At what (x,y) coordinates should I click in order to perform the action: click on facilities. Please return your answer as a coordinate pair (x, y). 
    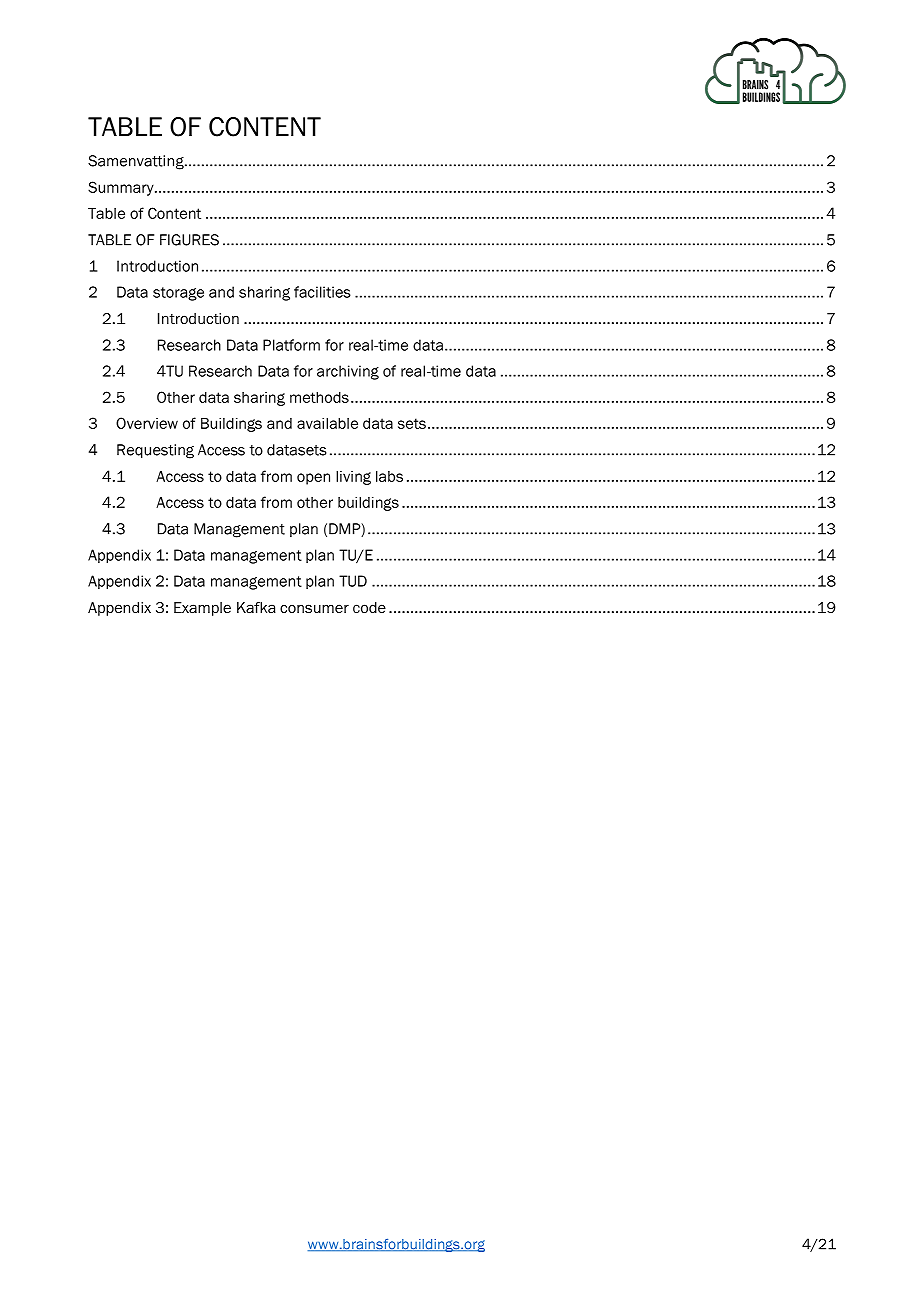
    Looking at the image, I should click on (322, 292).
